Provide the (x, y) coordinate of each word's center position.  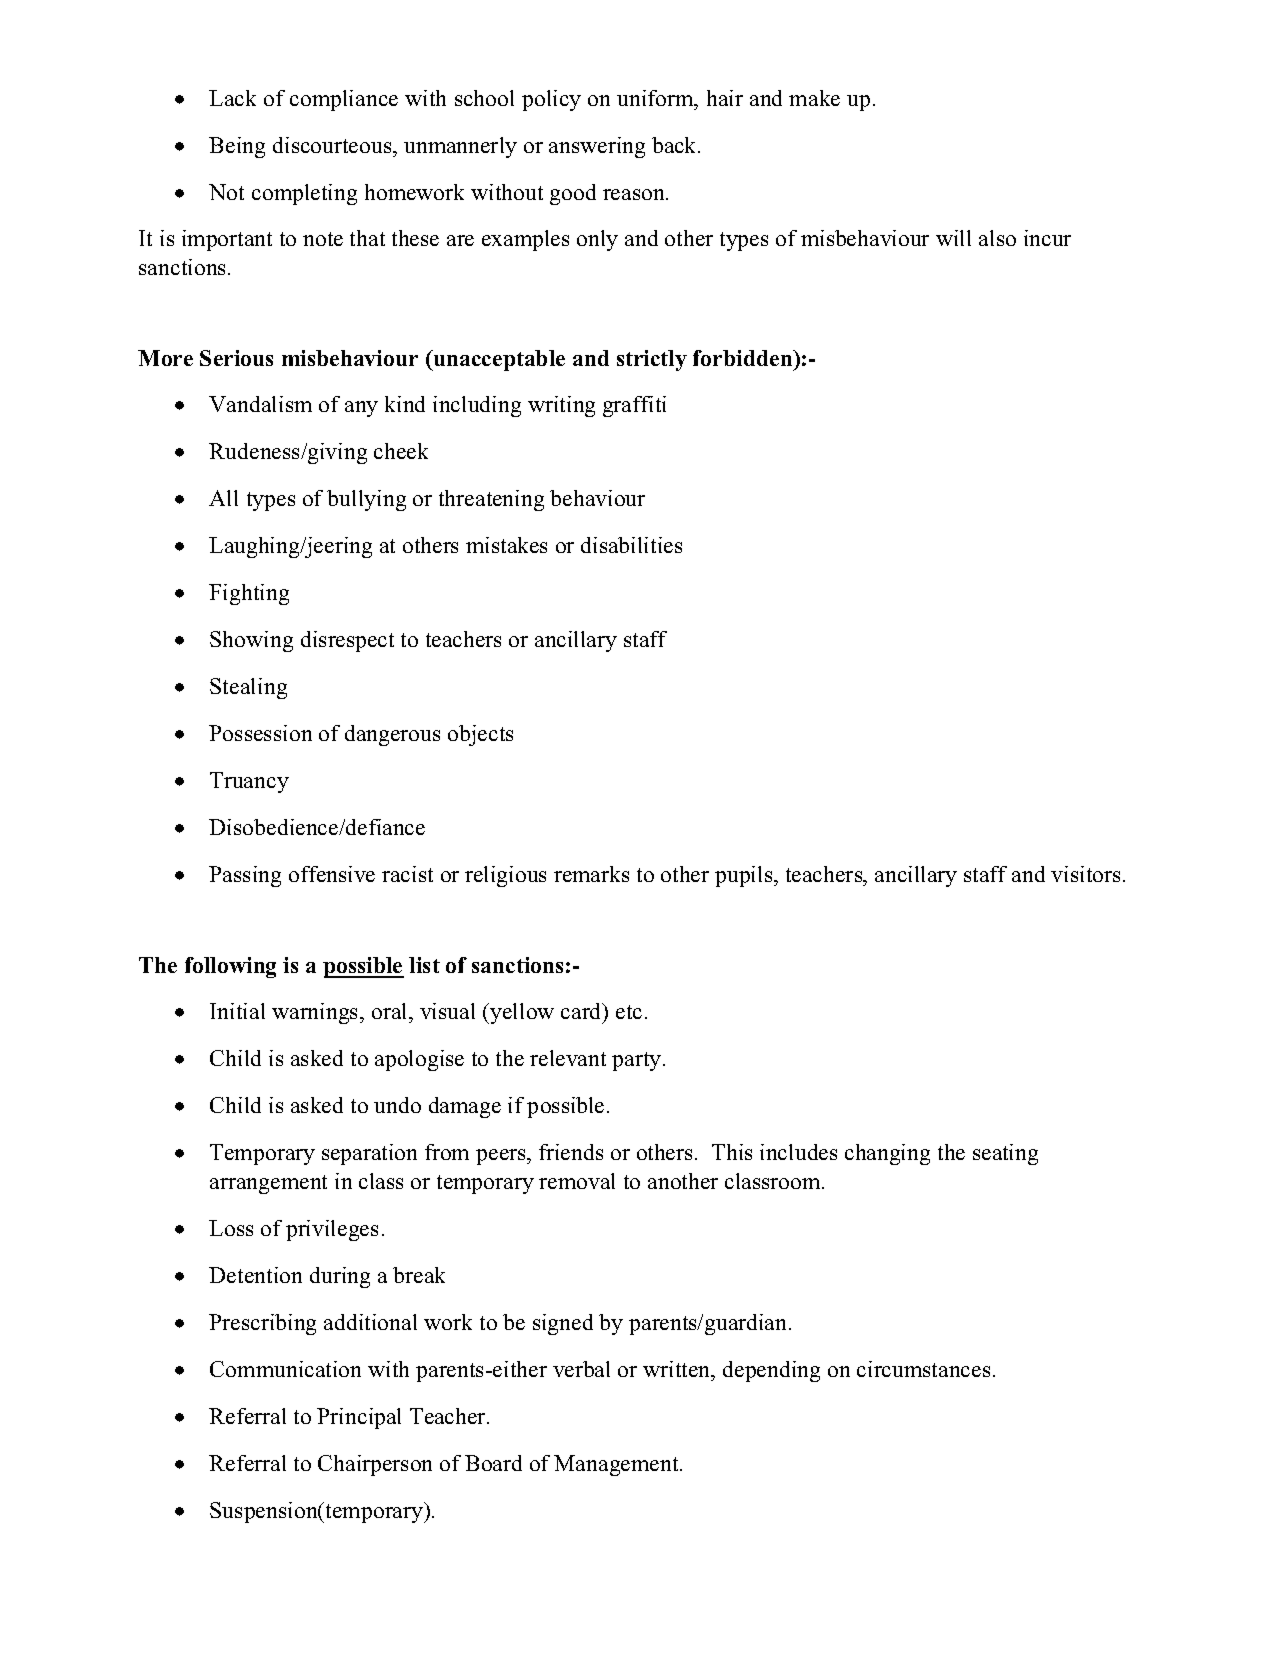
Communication (285, 1369)
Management (617, 1465)
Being (237, 147)
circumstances (923, 1369)
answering (597, 147)
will (953, 238)
